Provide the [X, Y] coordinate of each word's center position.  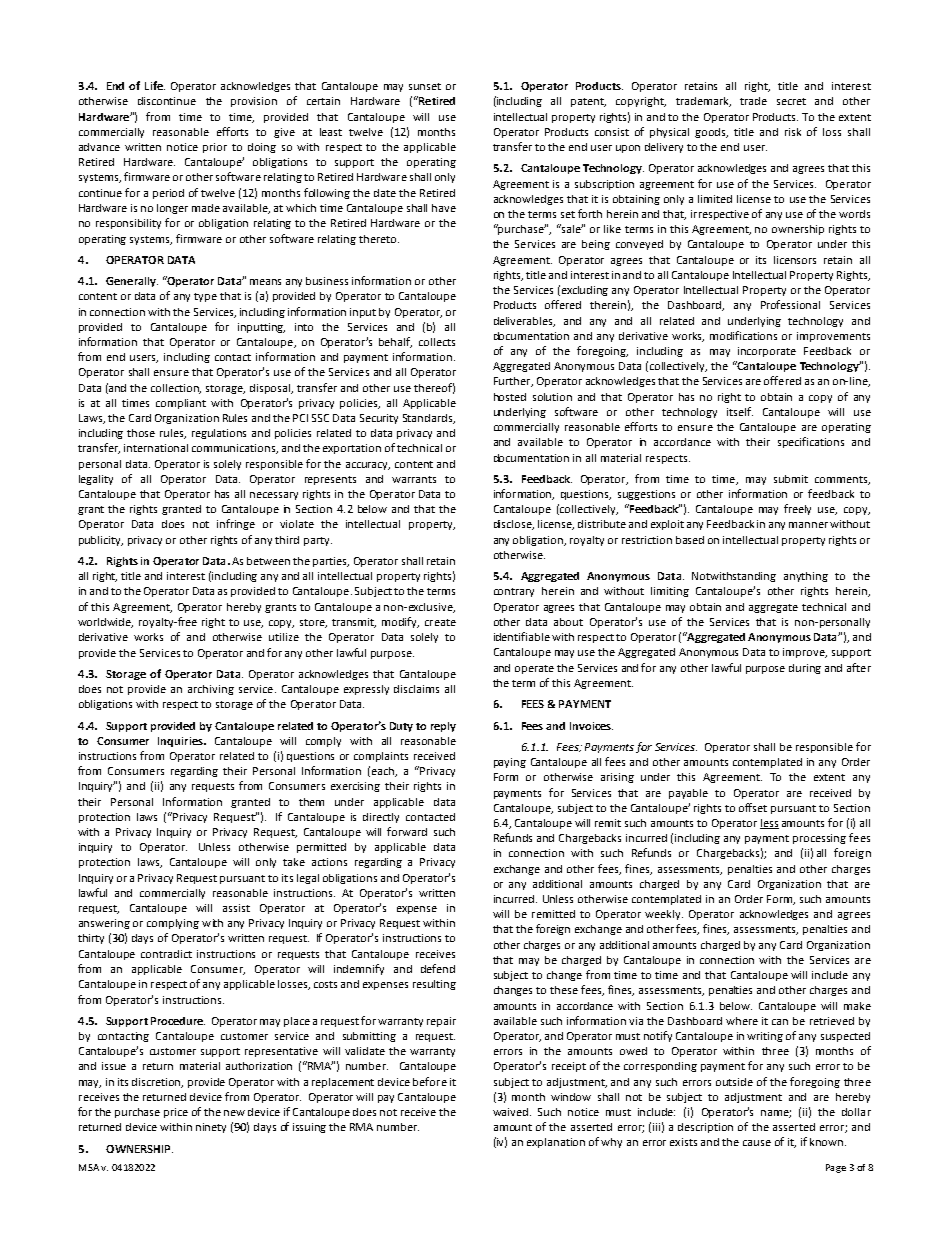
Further [513, 382]
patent [588, 102]
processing [819, 839]
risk [793, 132]
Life [155, 85]
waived [510, 1112]
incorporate [767, 352]
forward [407, 831]
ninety [211, 1128]
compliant [181, 404]
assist [236, 908]
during [805, 669]
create [440, 622]
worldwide [105, 623]
